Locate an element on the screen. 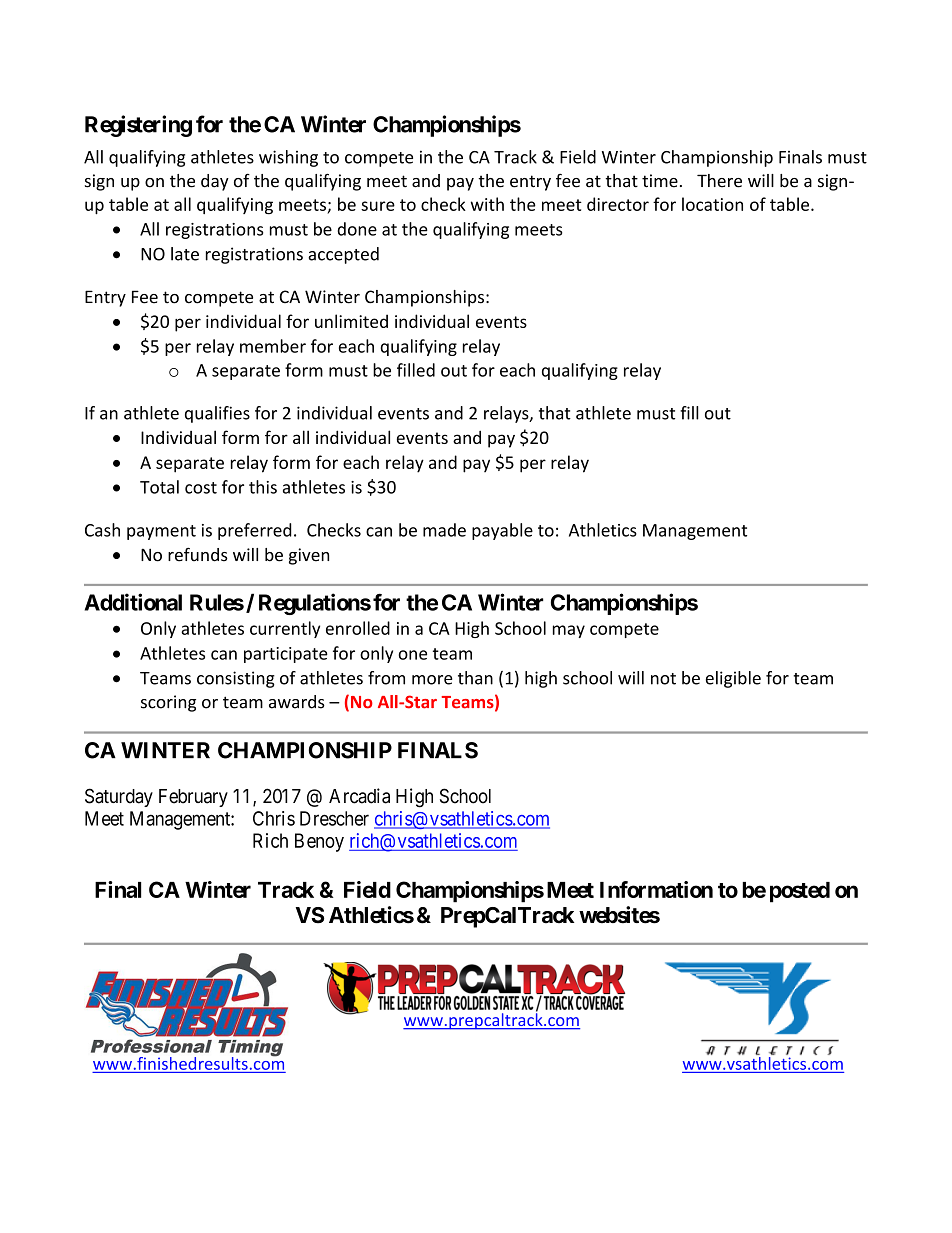  February is located at coordinates (193, 798).
